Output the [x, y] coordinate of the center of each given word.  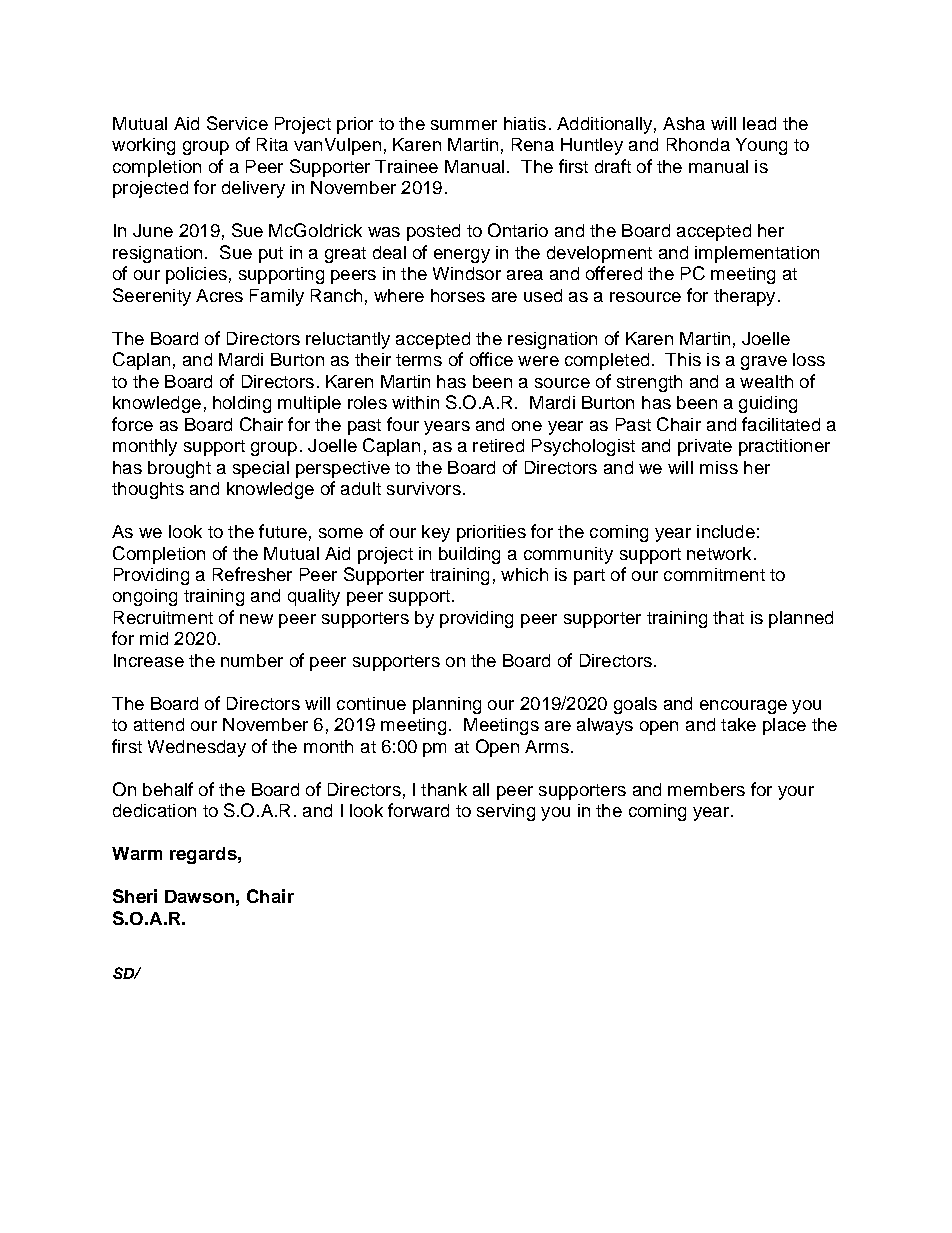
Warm [137, 853]
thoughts [148, 490]
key [436, 533]
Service [237, 123]
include [726, 531]
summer [464, 125]
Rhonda [698, 144]
